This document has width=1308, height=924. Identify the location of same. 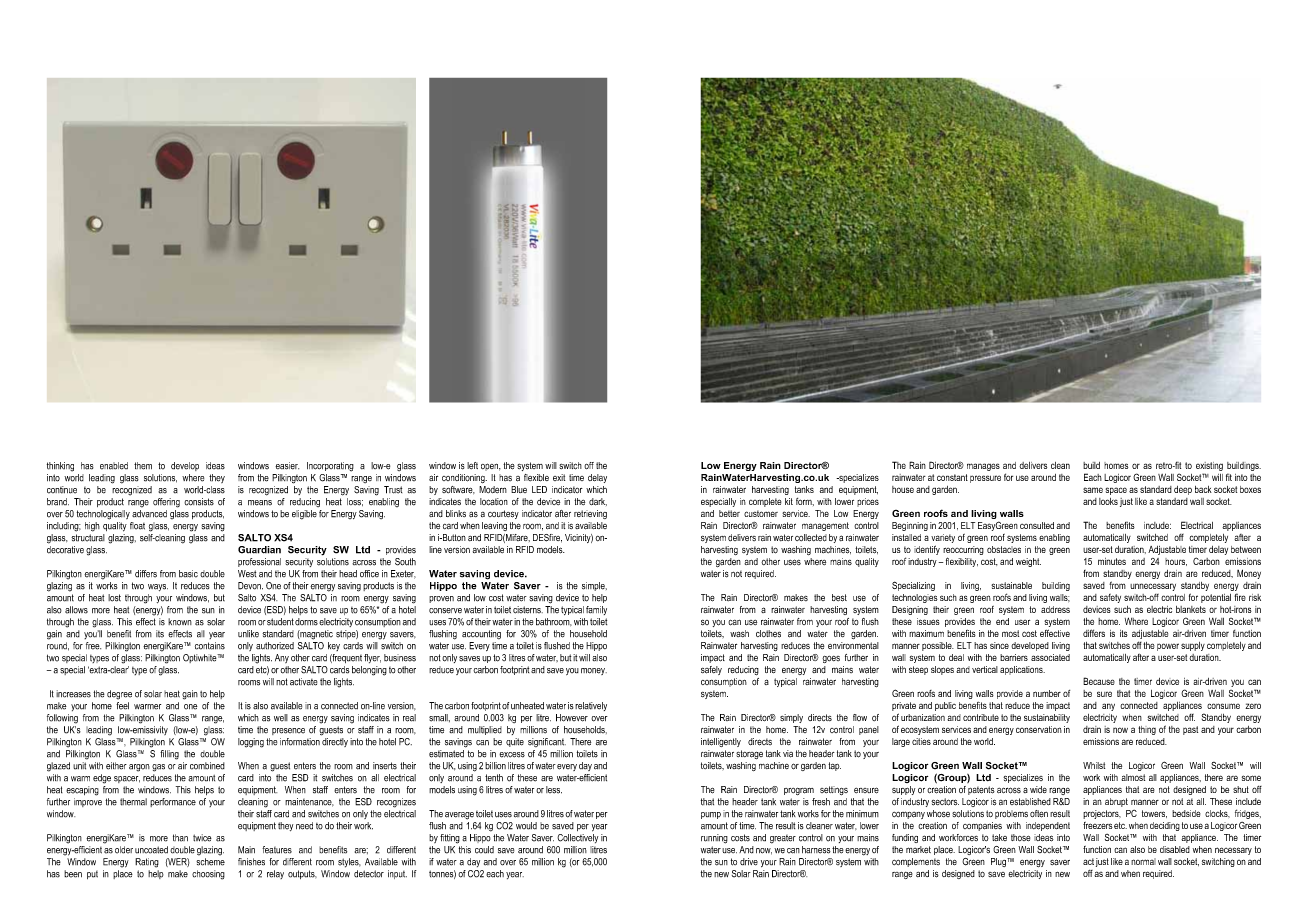
(1093, 490).
